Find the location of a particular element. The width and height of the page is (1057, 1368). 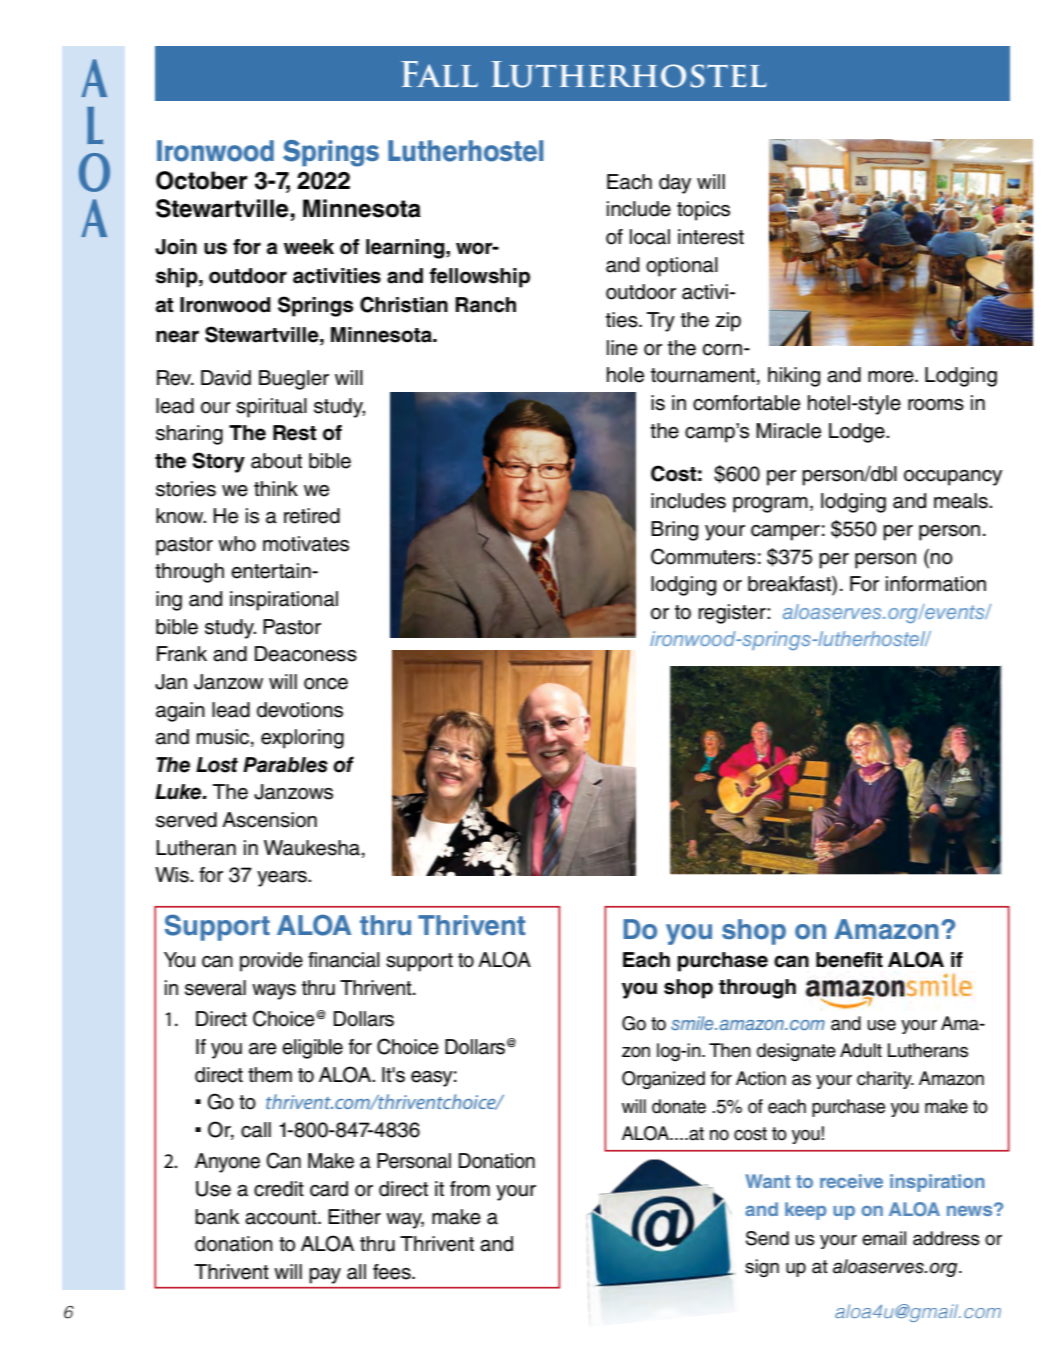

Waukesha is located at coordinates (312, 848).
